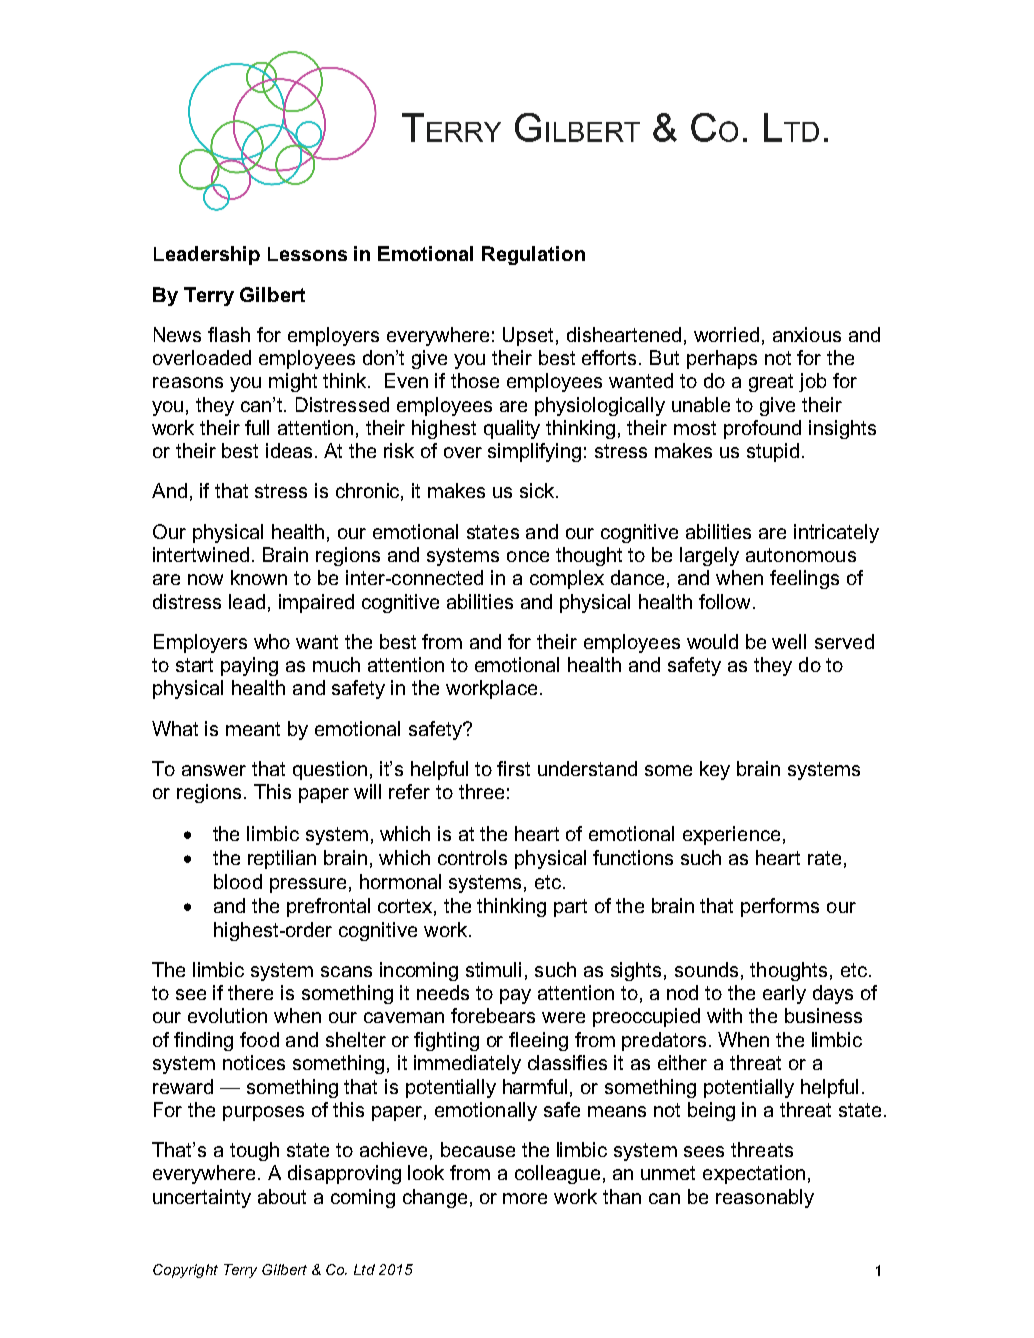  I want to click on Lessons, so click(307, 254).
